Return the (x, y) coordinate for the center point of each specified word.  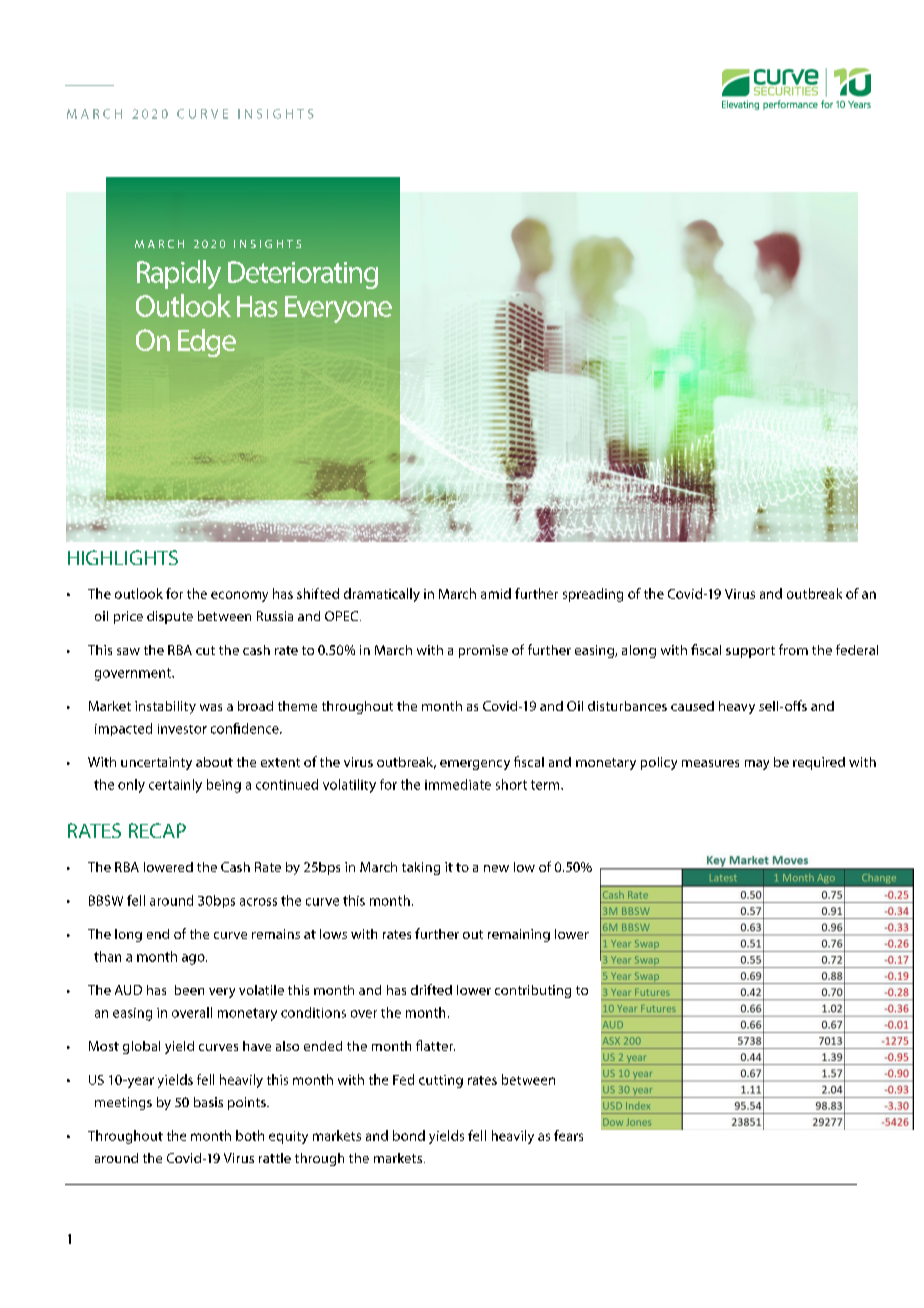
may (757, 765)
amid (496, 593)
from (793, 649)
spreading (593, 595)
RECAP (157, 830)
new (496, 868)
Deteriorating (303, 275)
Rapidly (179, 274)
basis (208, 1102)
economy (239, 596)
